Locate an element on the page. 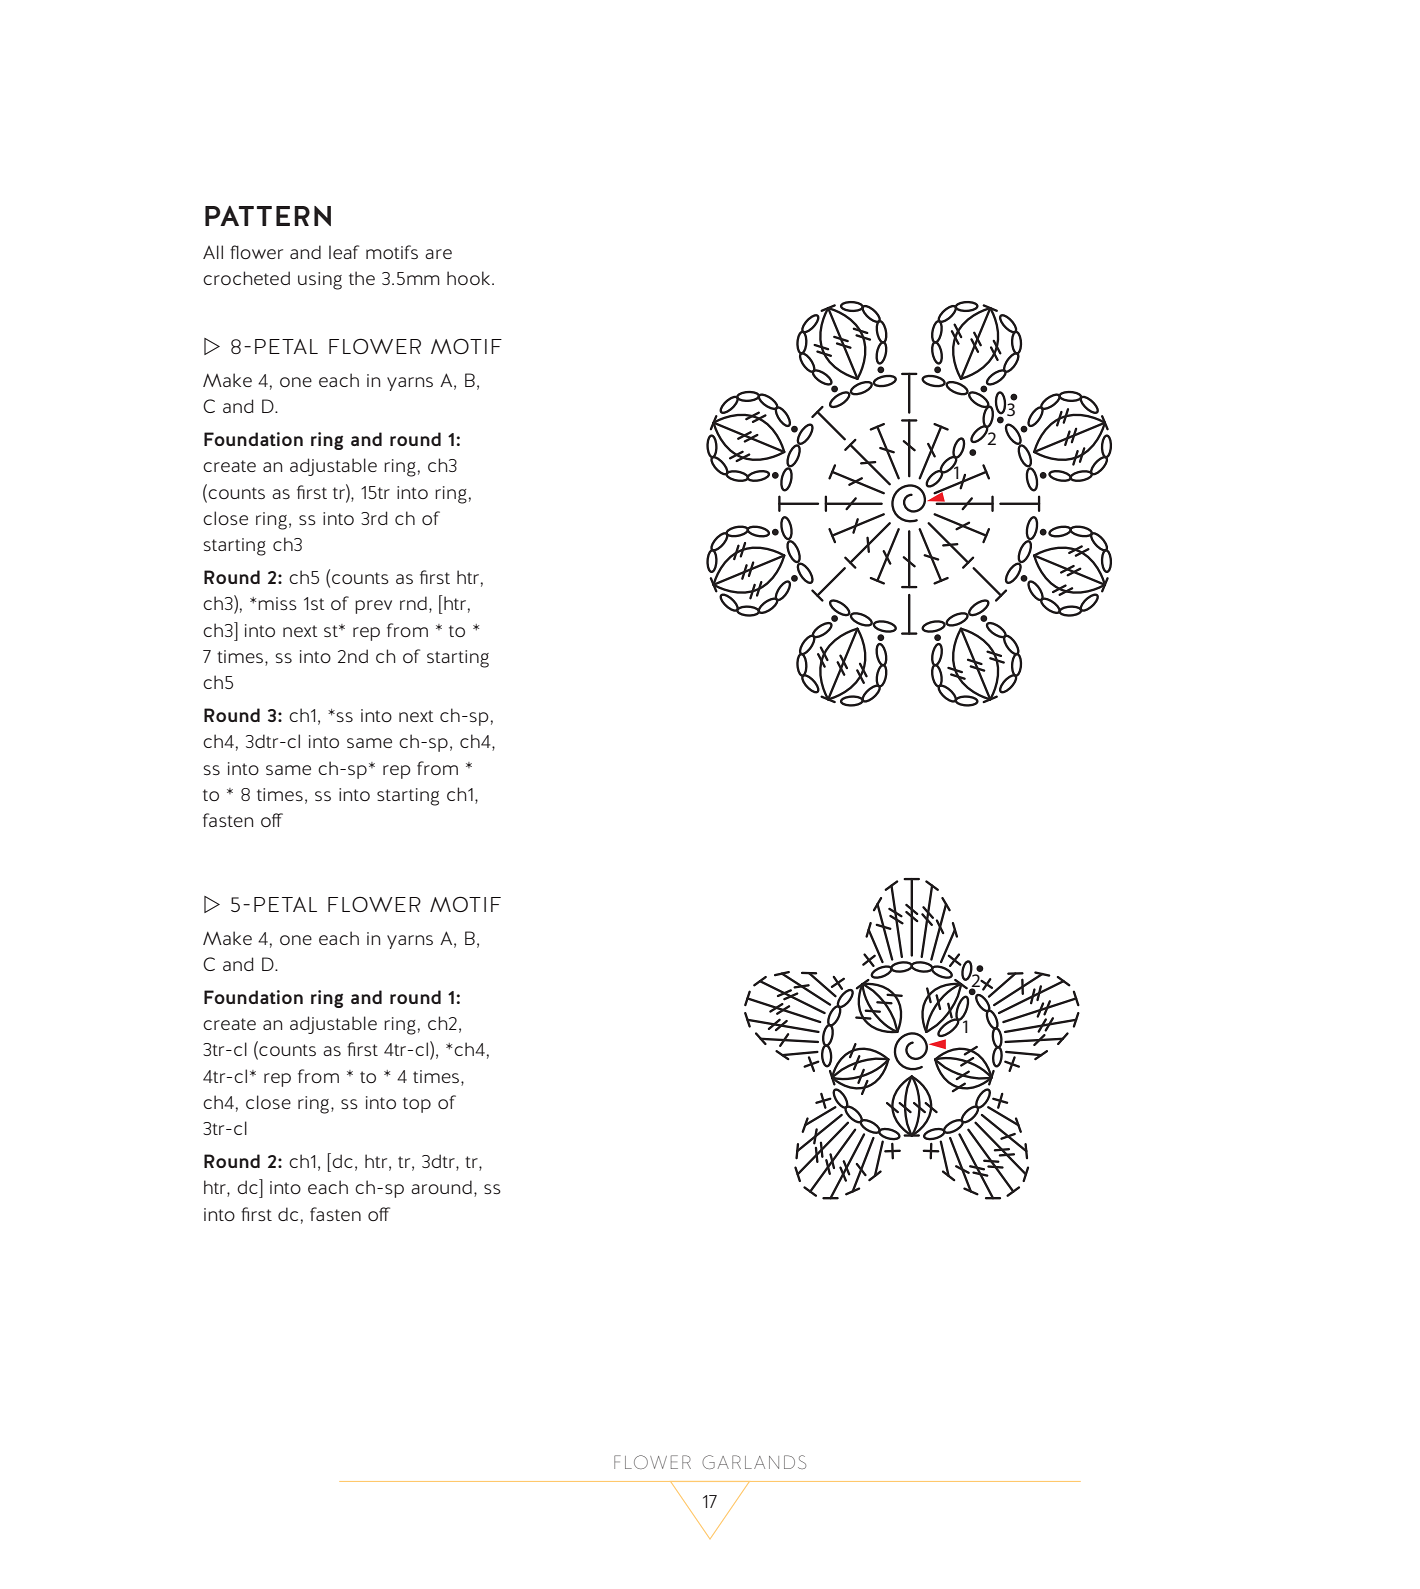 This image has width=1420, height=1589. PATTERN is located at coordinates (268, 216).
